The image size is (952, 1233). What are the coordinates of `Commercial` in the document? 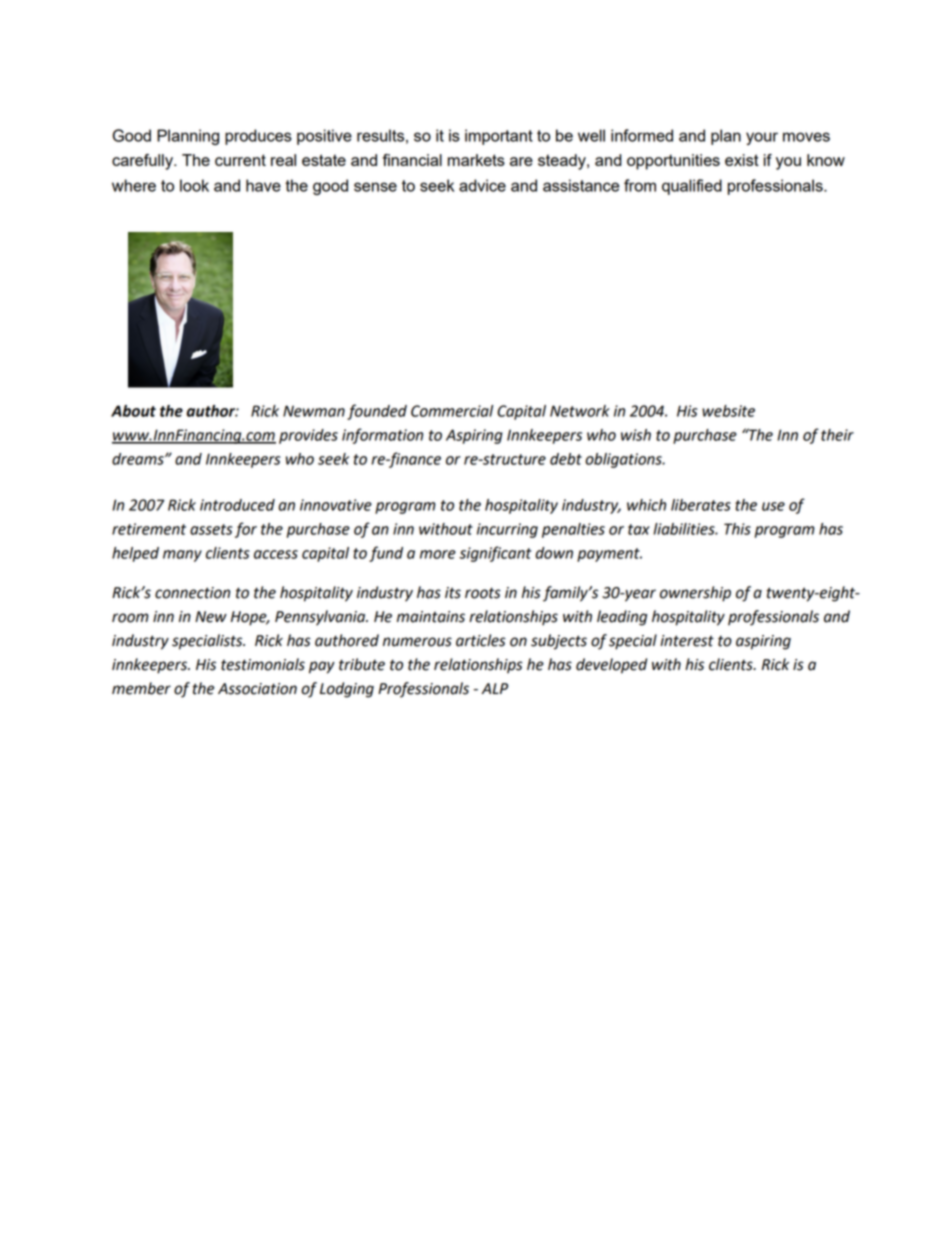 It's located at (452, 411).
